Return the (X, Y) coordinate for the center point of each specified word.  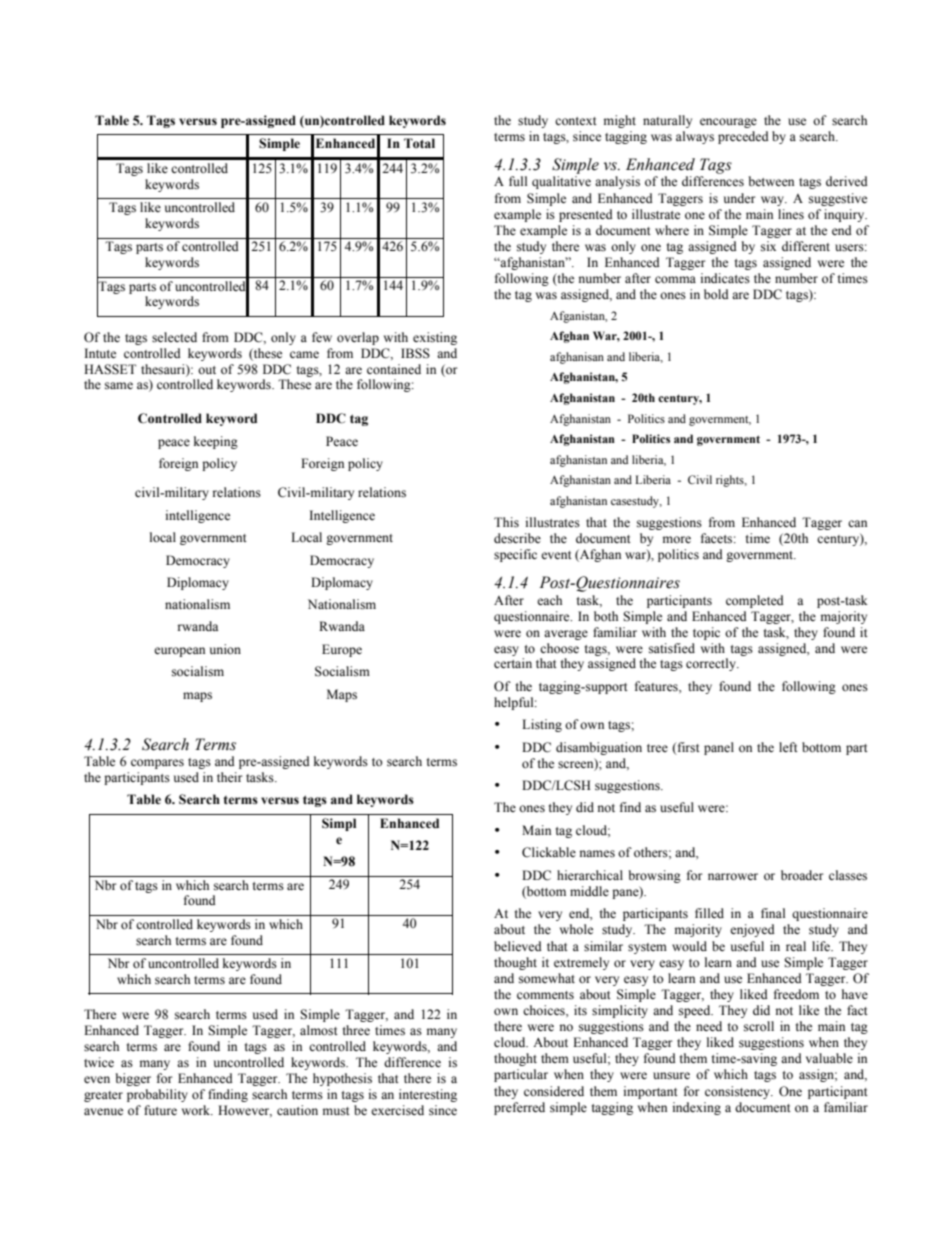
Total (419, 143)
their (229, 777)
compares (157, 764)
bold (716, 294)
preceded (743, 137)
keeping (216, 442)
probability (157, 1095)
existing (435, 338)
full (518, 181)
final (773, 913)
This (506, 522)
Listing (542, 725)
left (788, 747)
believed (518, 946)
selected (174, 337)
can (857, 523)
